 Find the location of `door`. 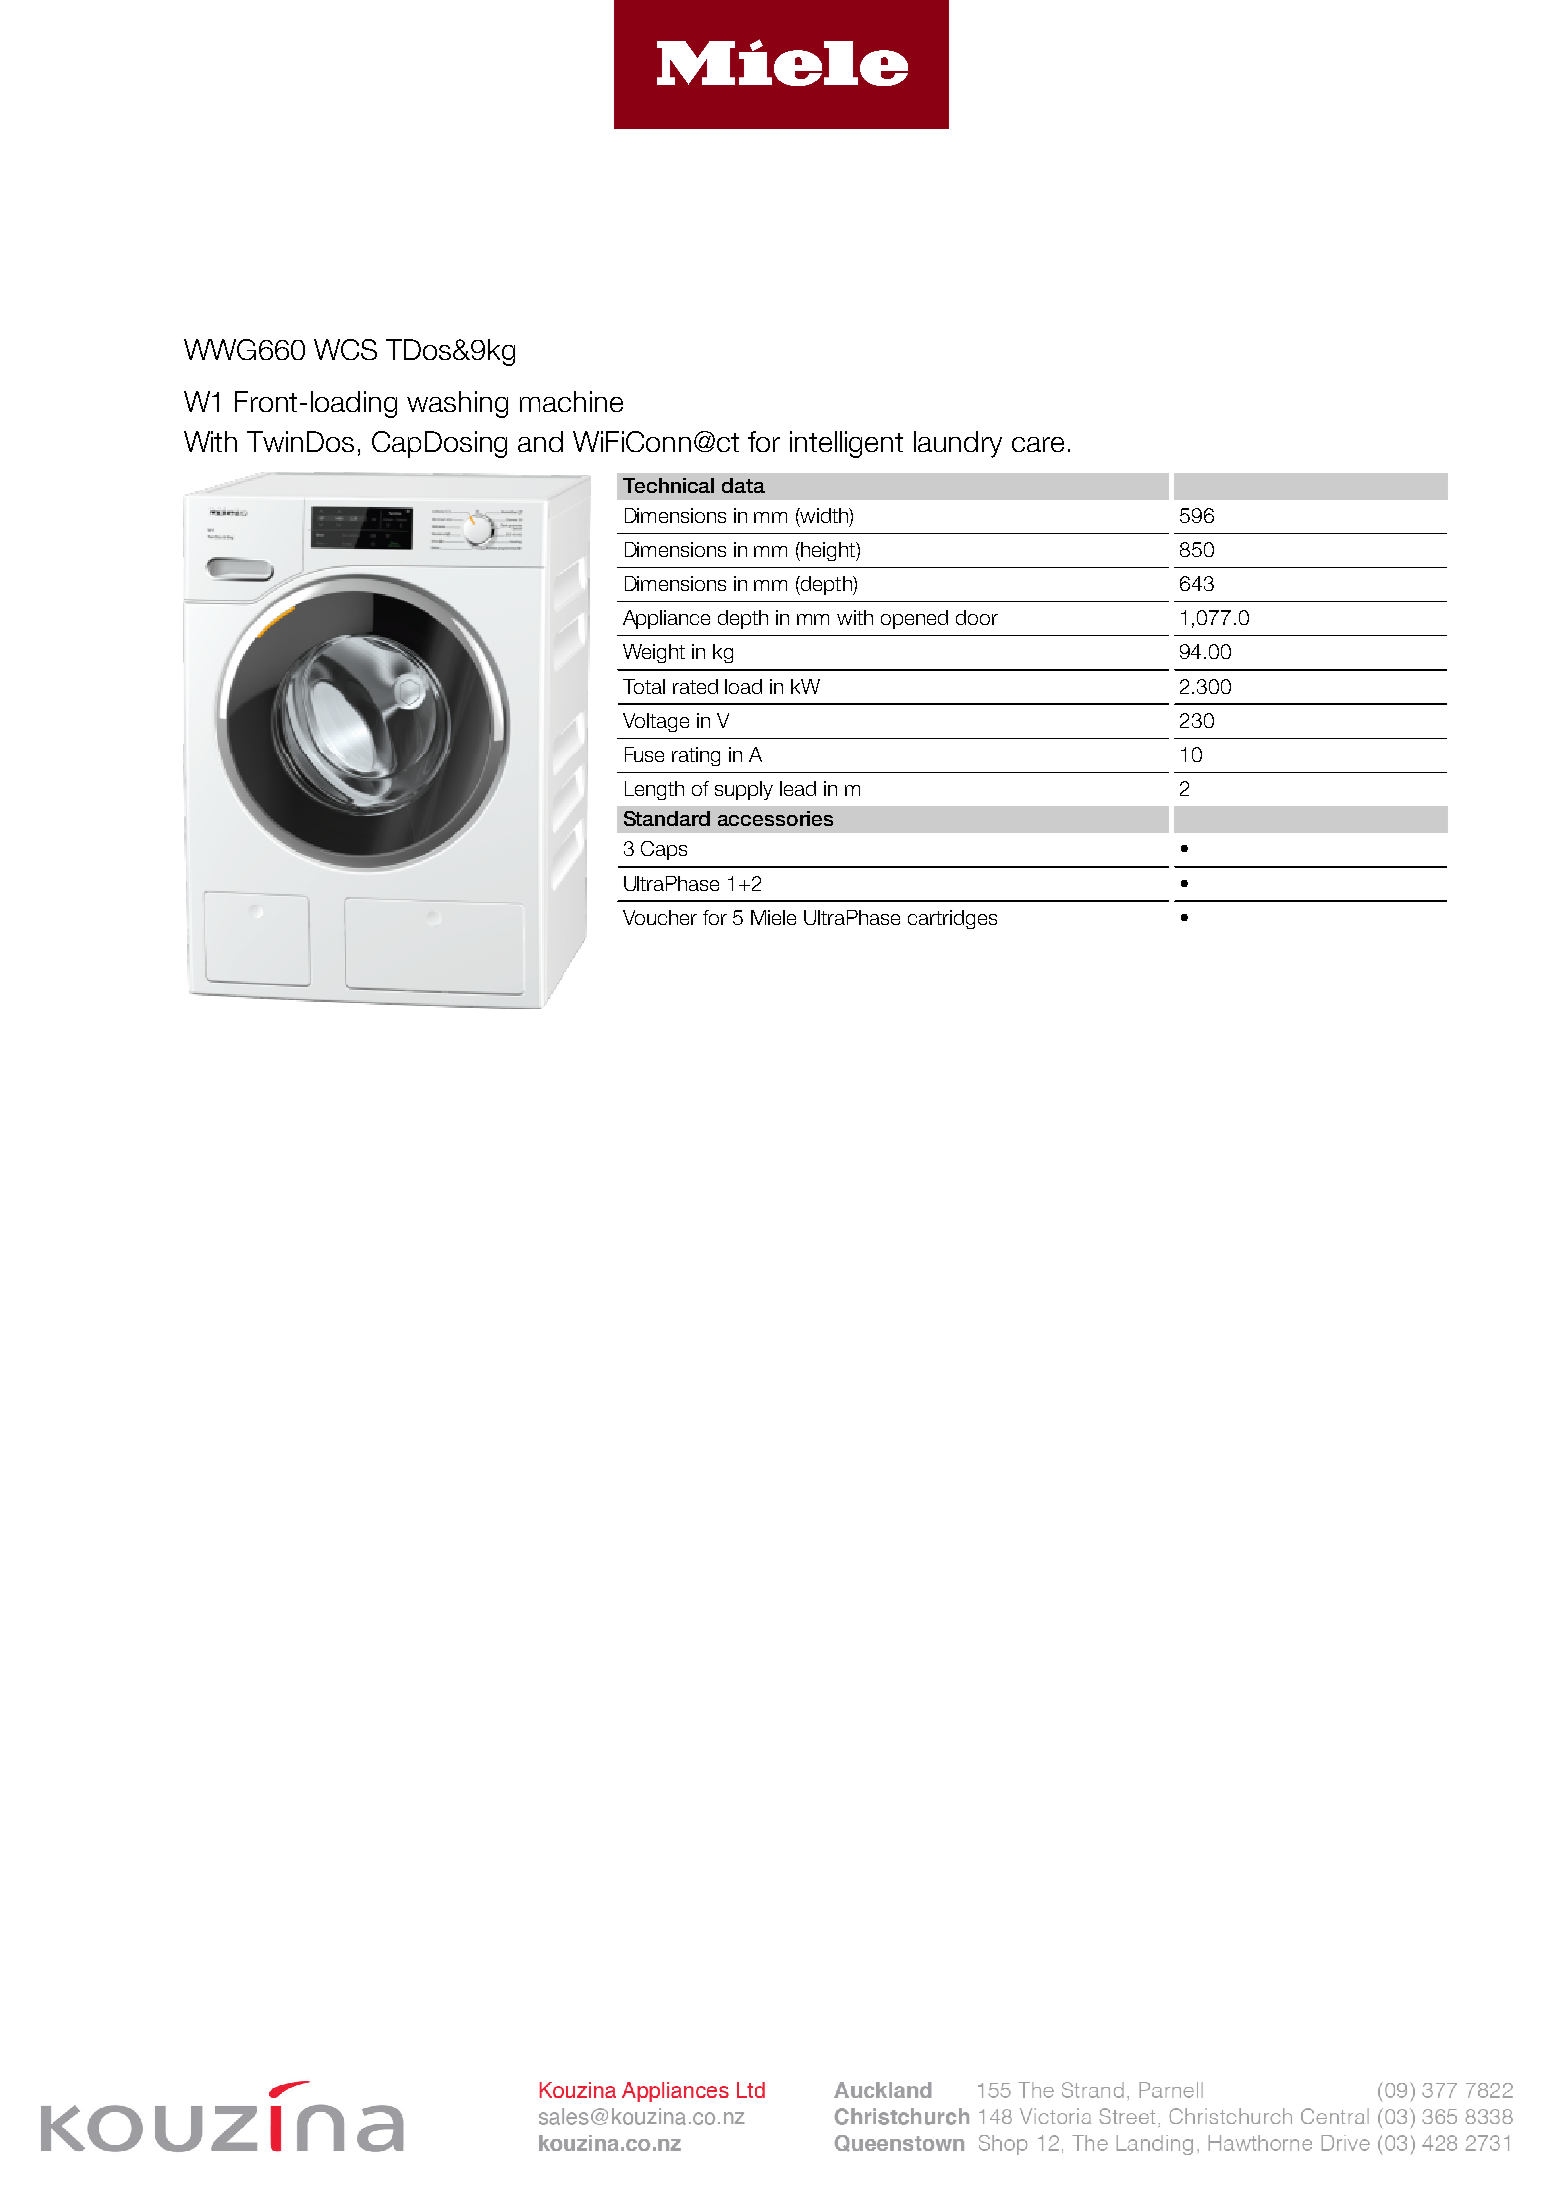

door is located at coordinates (977, 617).
